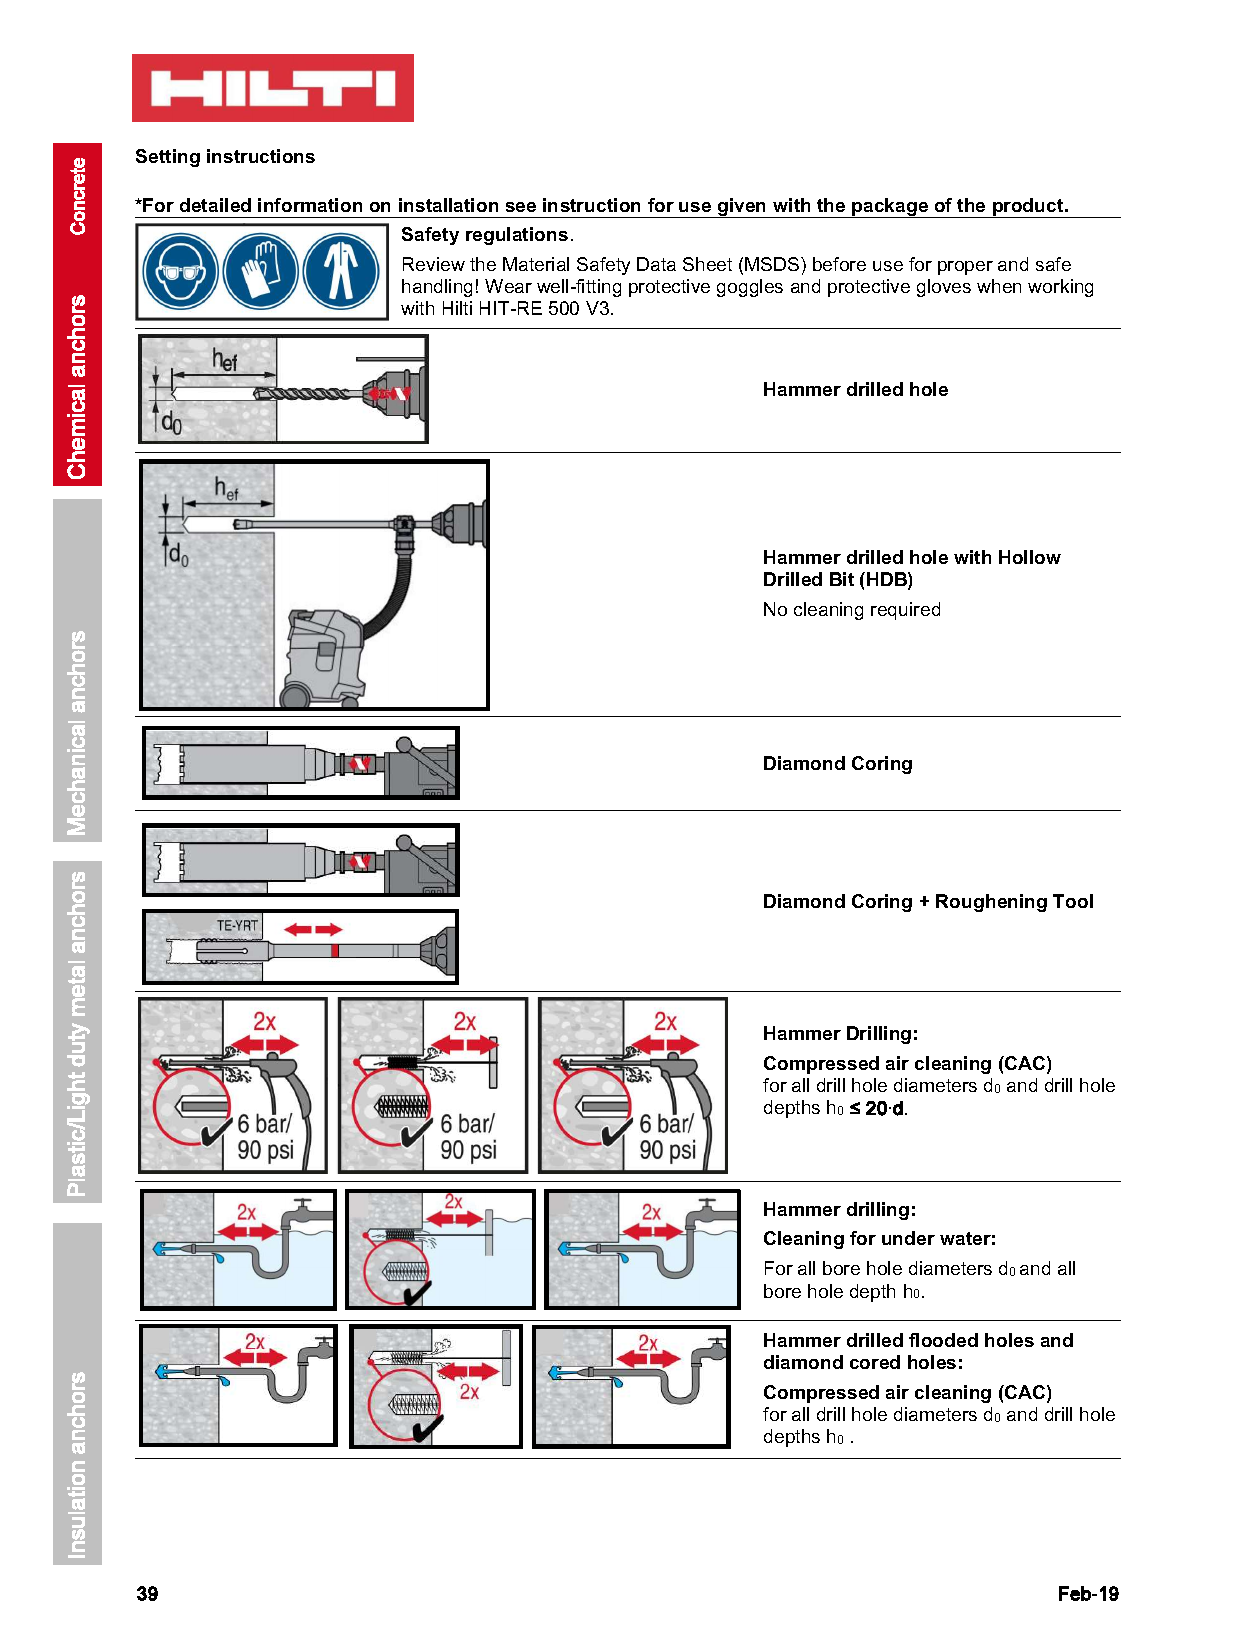 Image resolution: width=1256 pixels, height=1625 pixels. What do you see at coordinates (890, 208) in the page?
I see `package` at bounding box center [890, 208].
